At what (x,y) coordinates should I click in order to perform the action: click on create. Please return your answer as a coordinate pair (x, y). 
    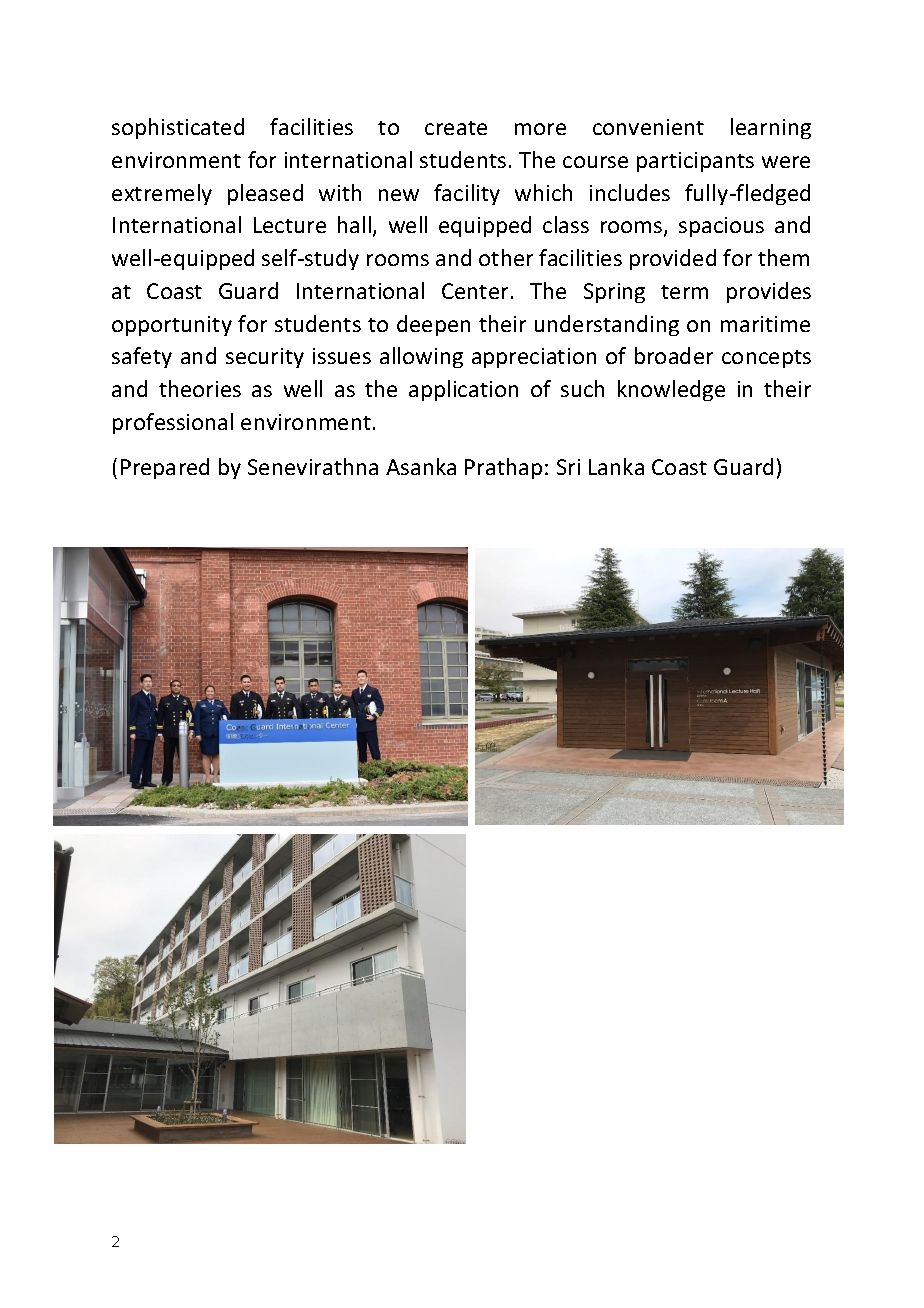
    Looking at the image, I should click on (456, 128).
